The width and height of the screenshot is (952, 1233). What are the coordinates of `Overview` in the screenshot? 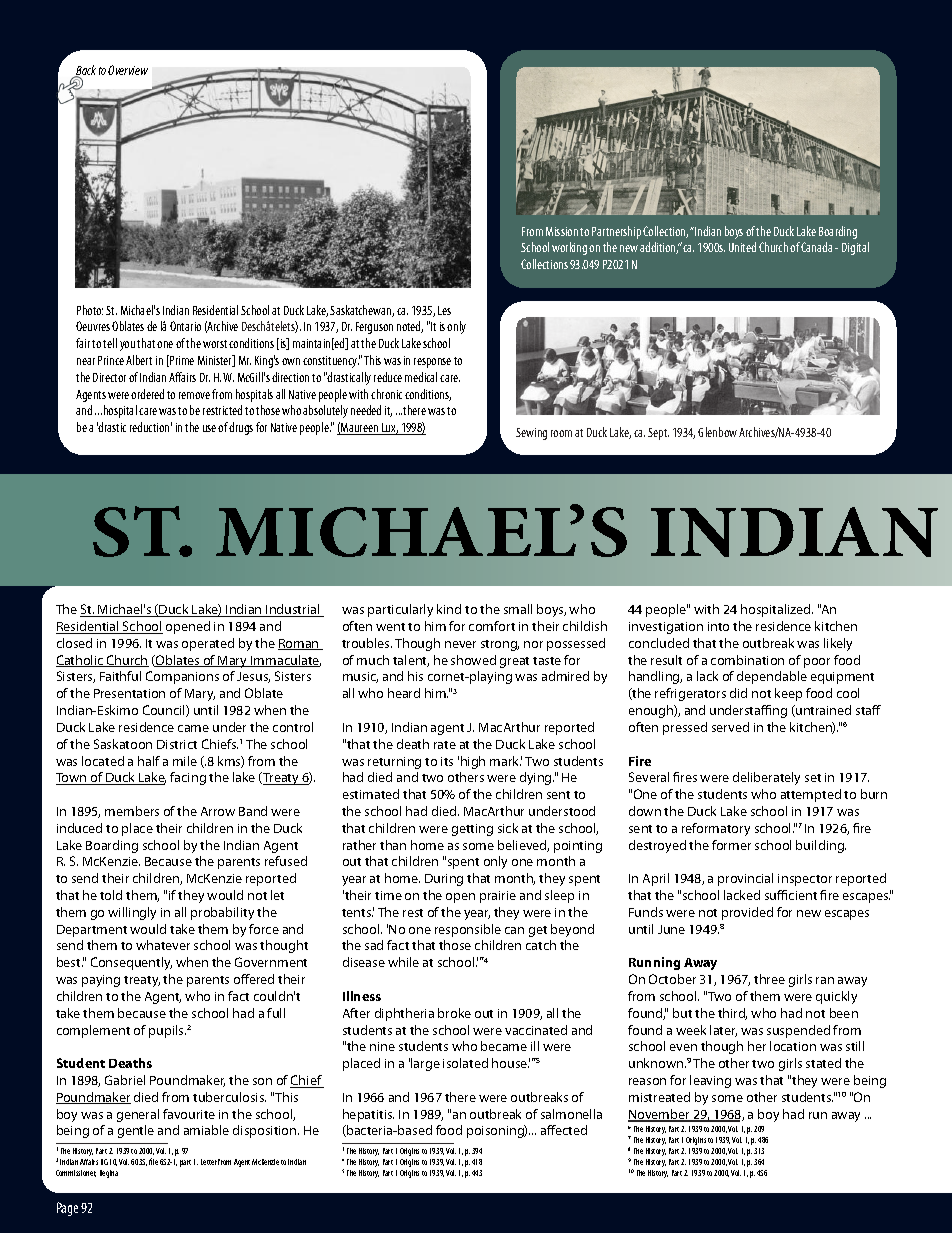 It's located at (128, 70).
